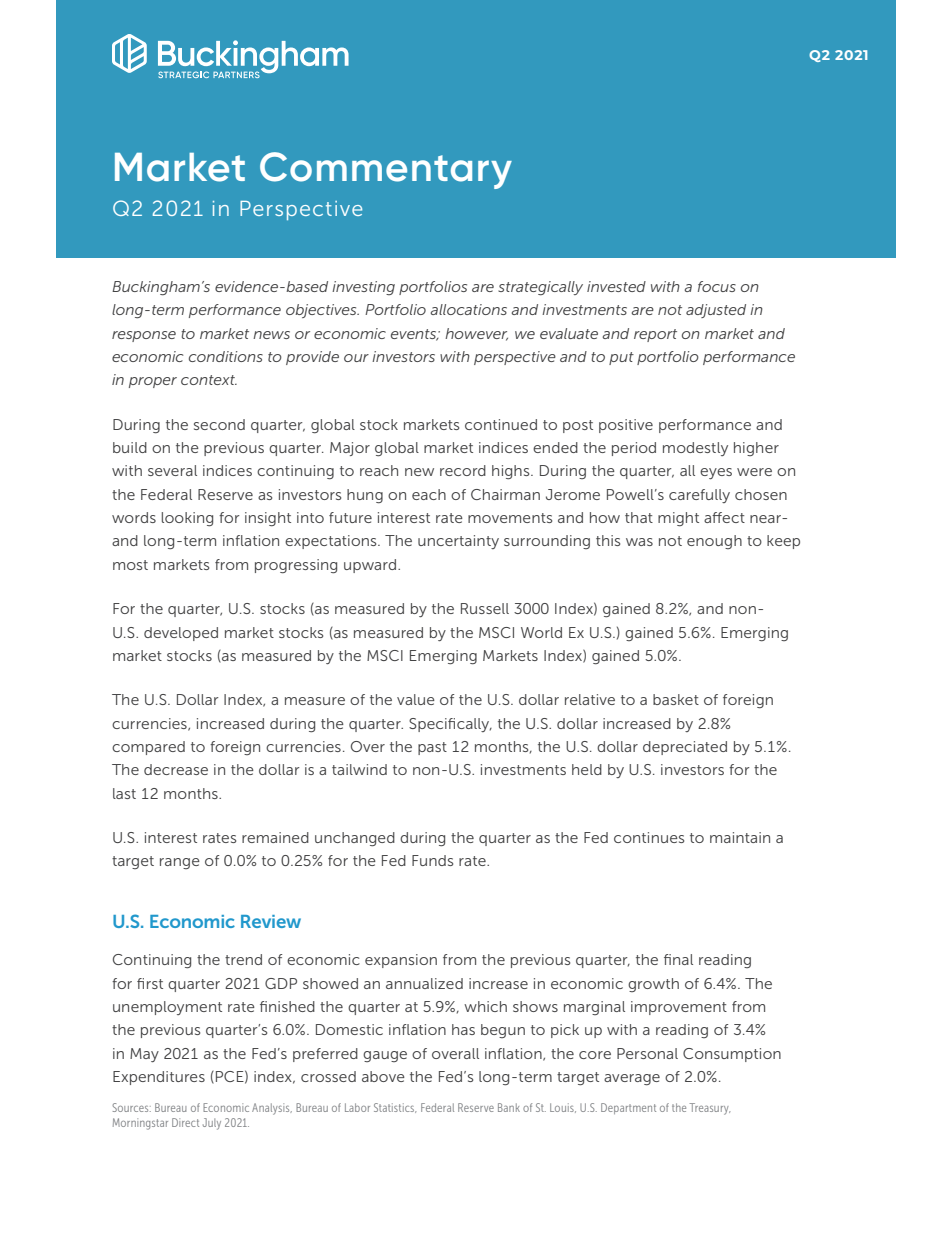  Describe the element at coordinates (176, 769) in the image. I see `decrease` at that location.
